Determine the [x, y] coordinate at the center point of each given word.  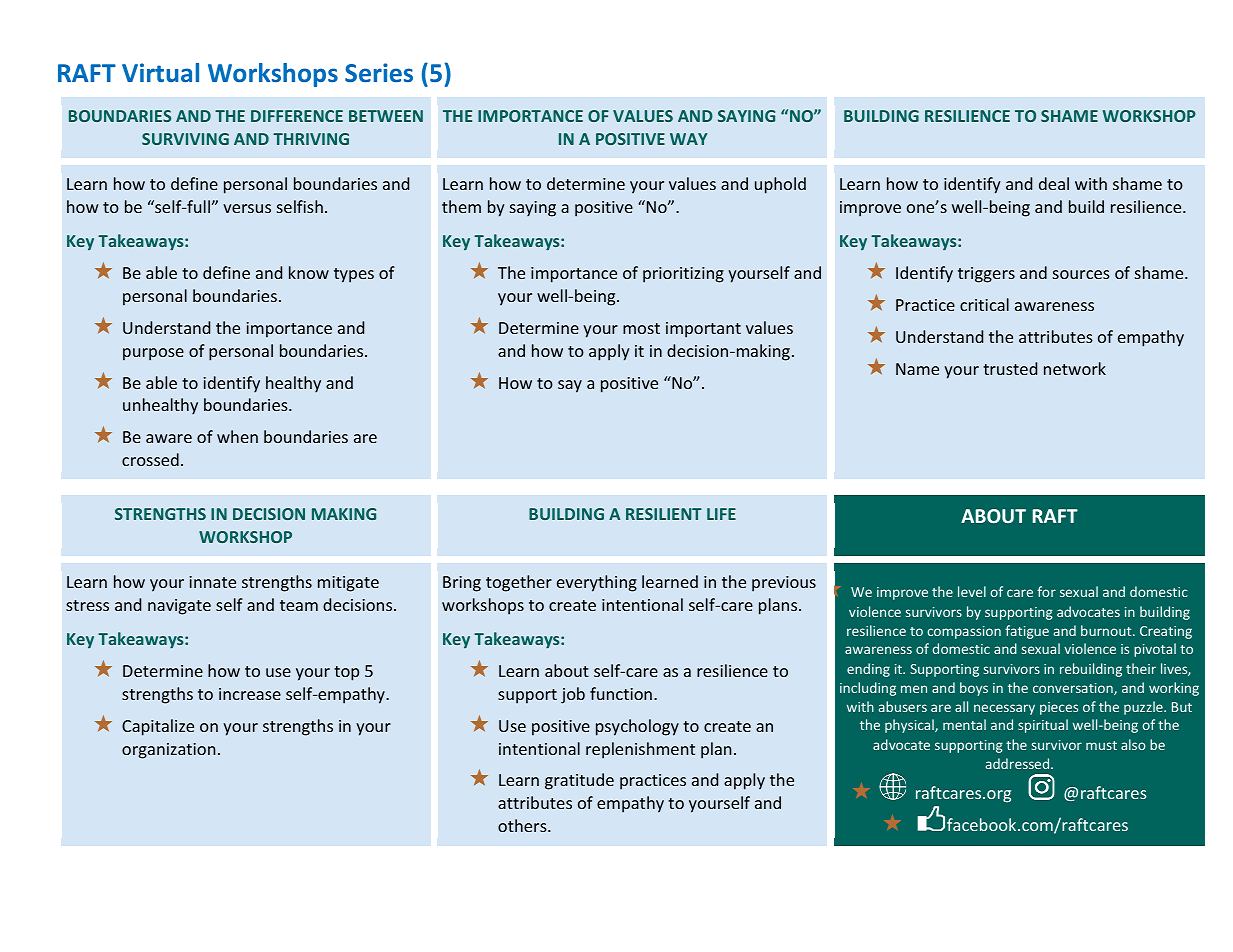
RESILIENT [664, 514]
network [1075, 368]
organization [169, 751]
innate [212, 582]
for [1046, 591]
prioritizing [683, 275]
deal [1054, 183]
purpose [153, 354]
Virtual [160, 72]
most [641, 328]
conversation [1074, 689]
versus [247, 208]
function [621, 693]
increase [250, 694]
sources [1081, 274]
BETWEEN [386, 116]
